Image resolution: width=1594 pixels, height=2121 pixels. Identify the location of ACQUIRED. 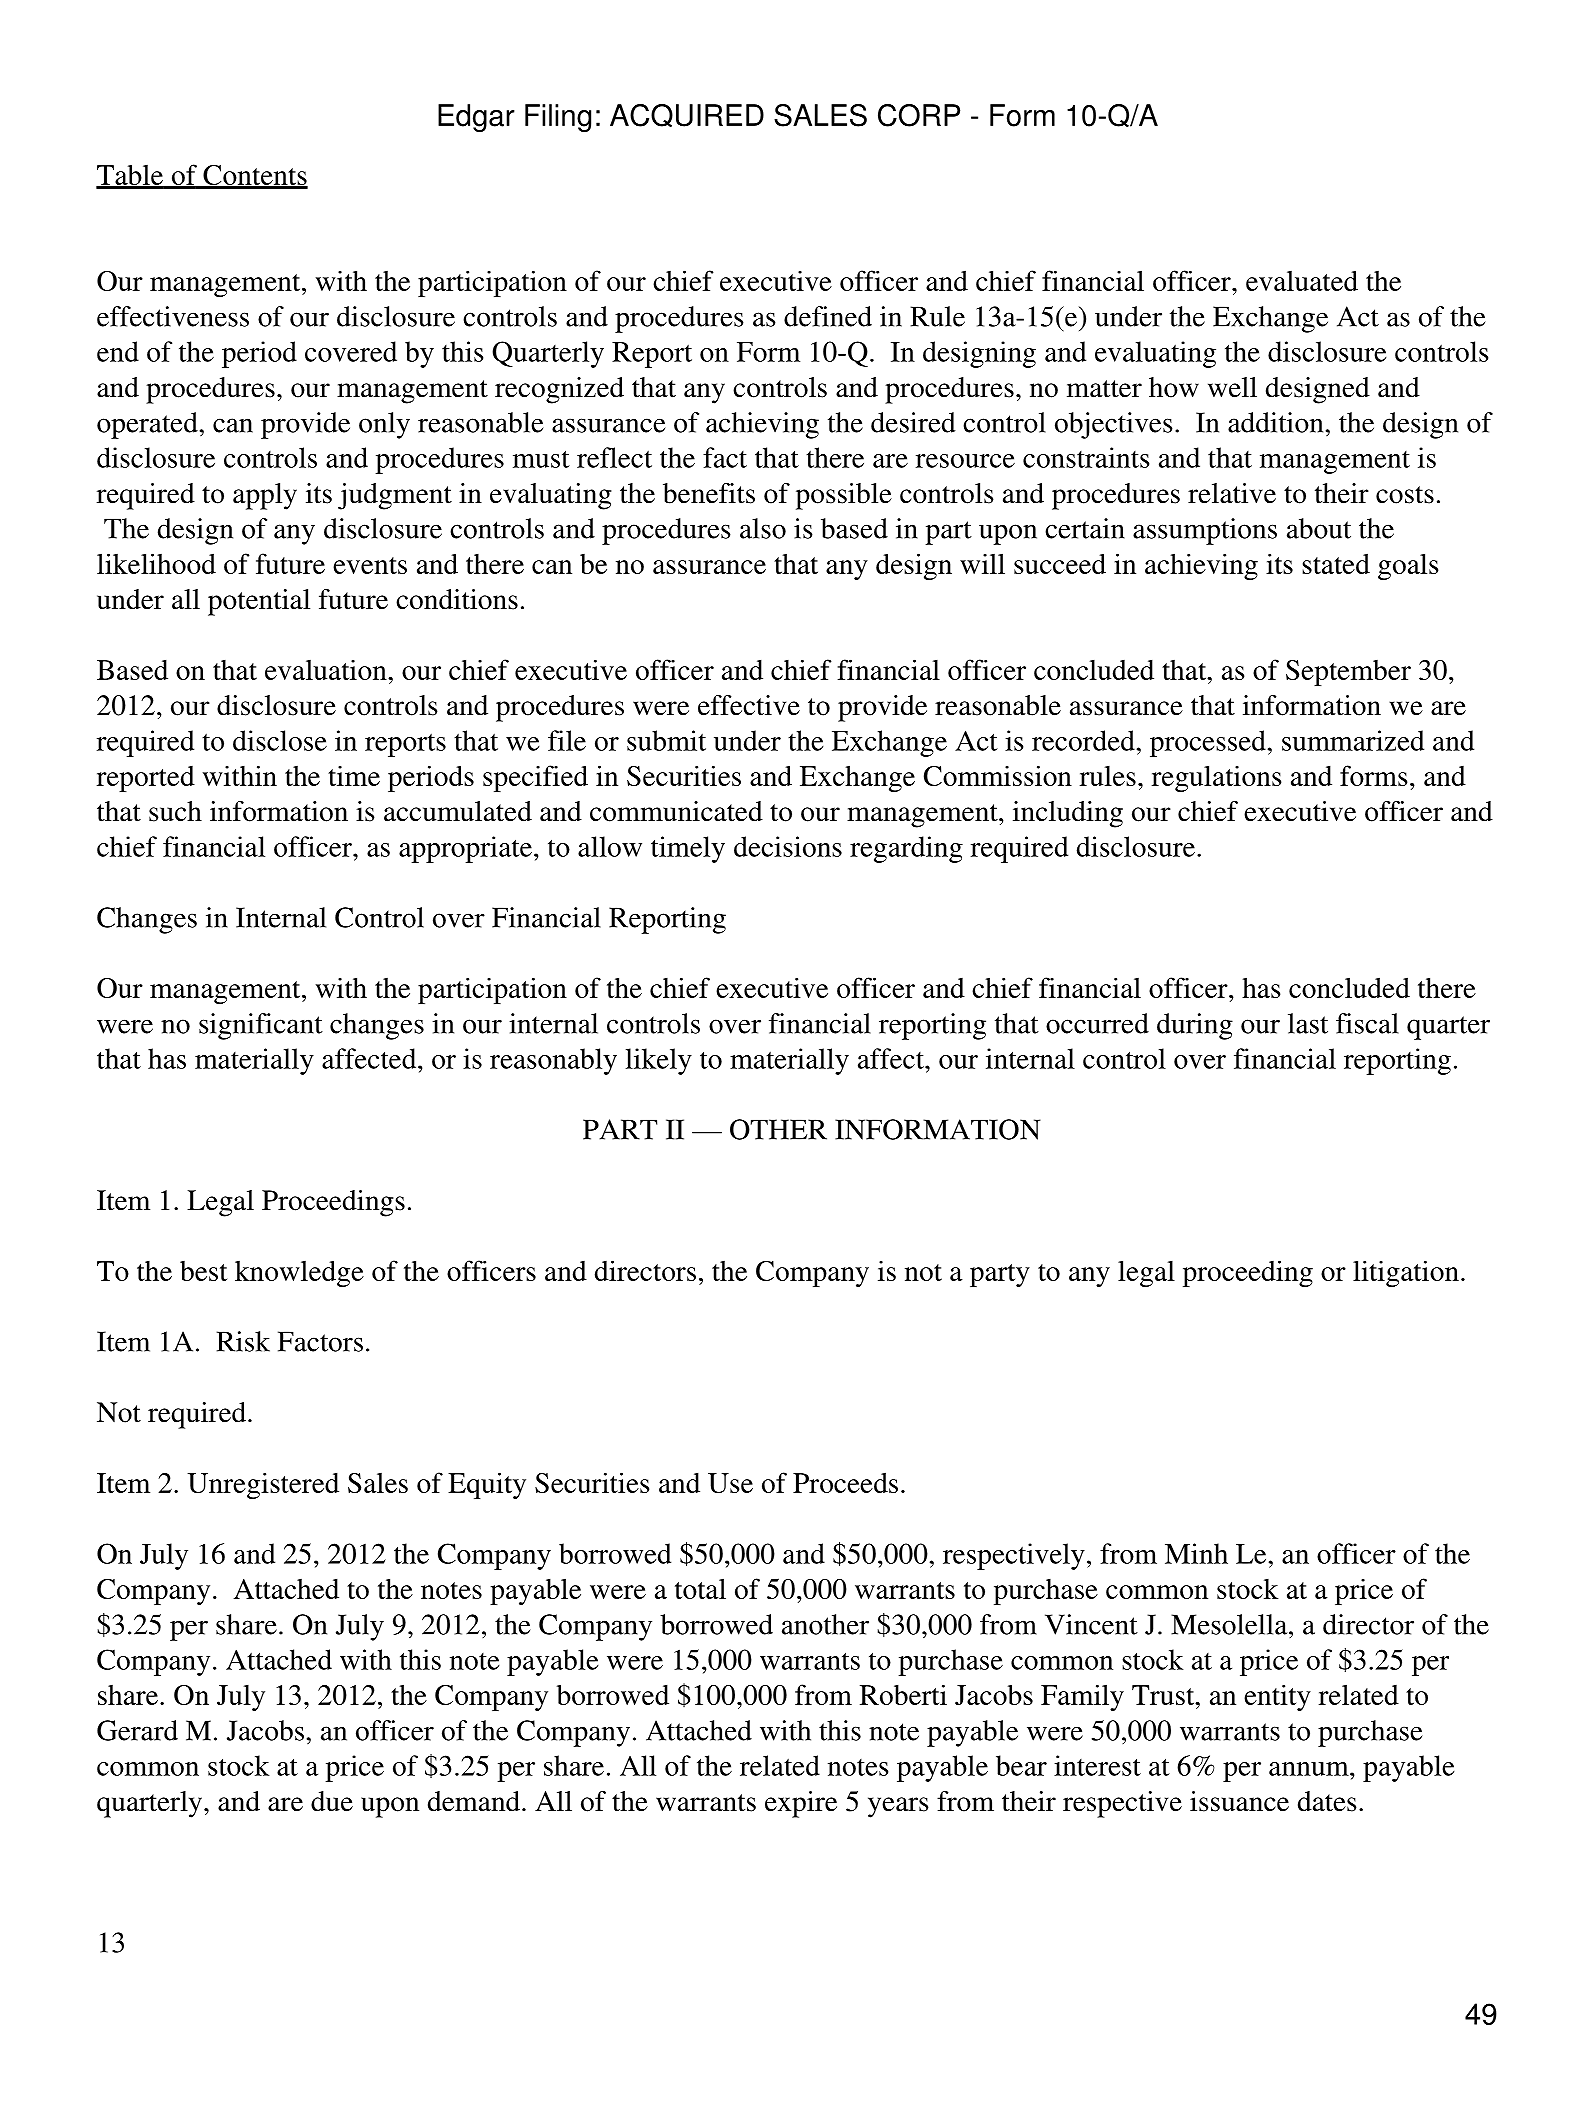
(687, 116).
